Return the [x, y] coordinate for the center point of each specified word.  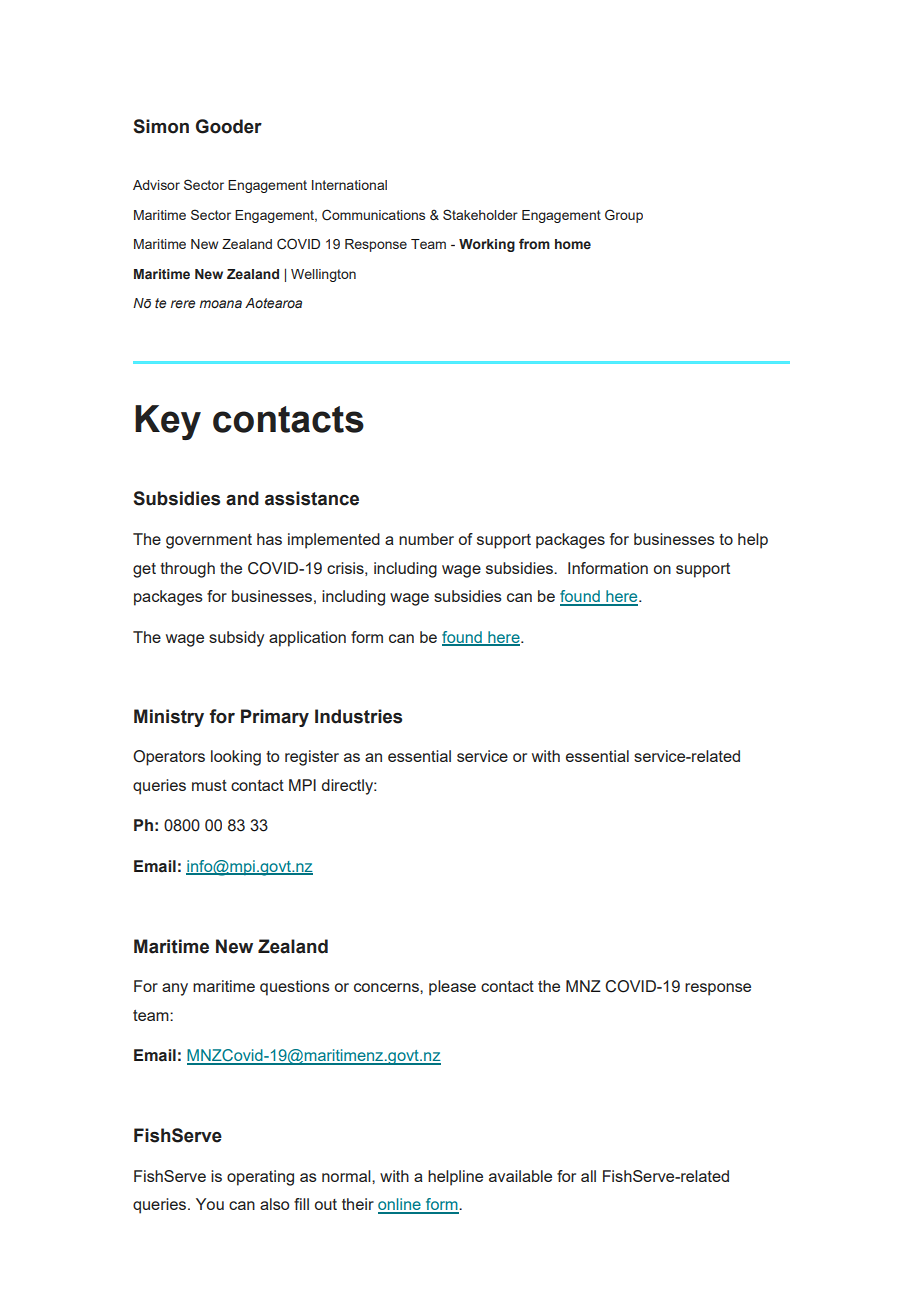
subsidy [236, 639]
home [573, 244]
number [426, 539]
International [349, 185]
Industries [358, 716]
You [210, 1204]
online [400, 1205]
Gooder [229, 126]
